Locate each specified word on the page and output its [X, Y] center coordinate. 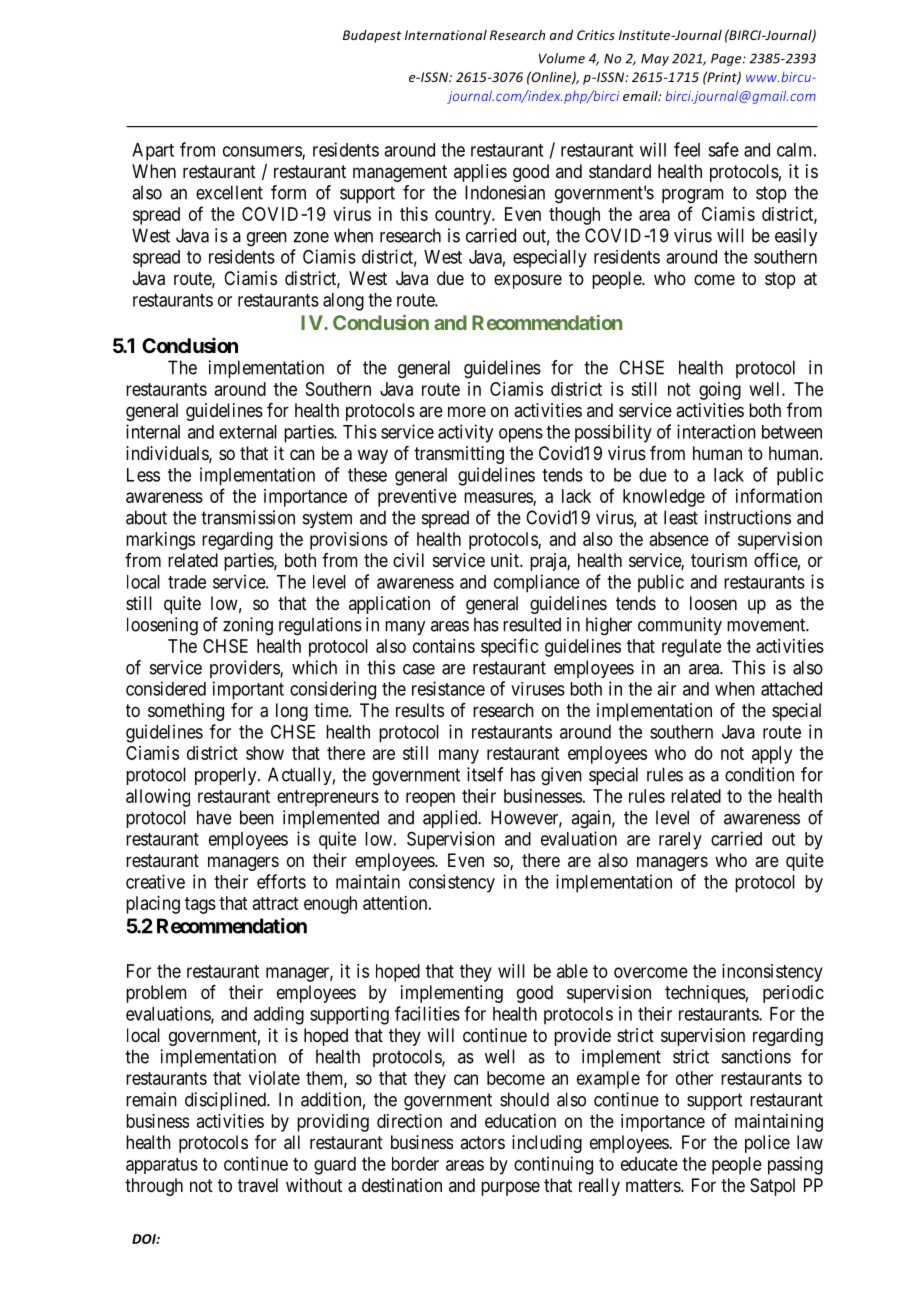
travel [258, 1185]
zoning [248, 626]
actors [482, 1142]
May [655, 59]
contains [444, 646]
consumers [263, 152]
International [446, 35]
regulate [691, 648]
